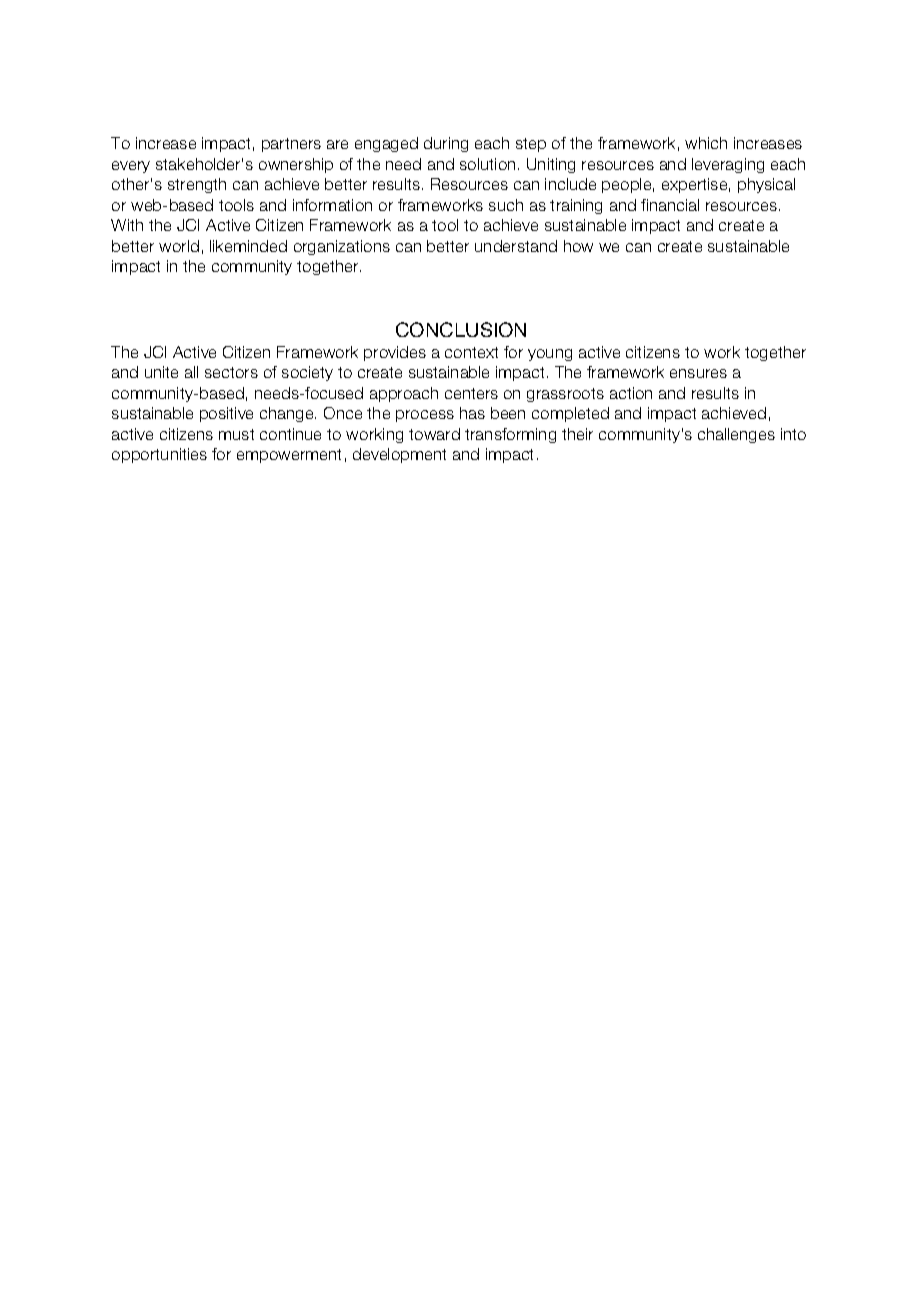  What do you see at coordinates (578, 246) in the screenshot?
I see `how` at bounding box center [578, 246].
